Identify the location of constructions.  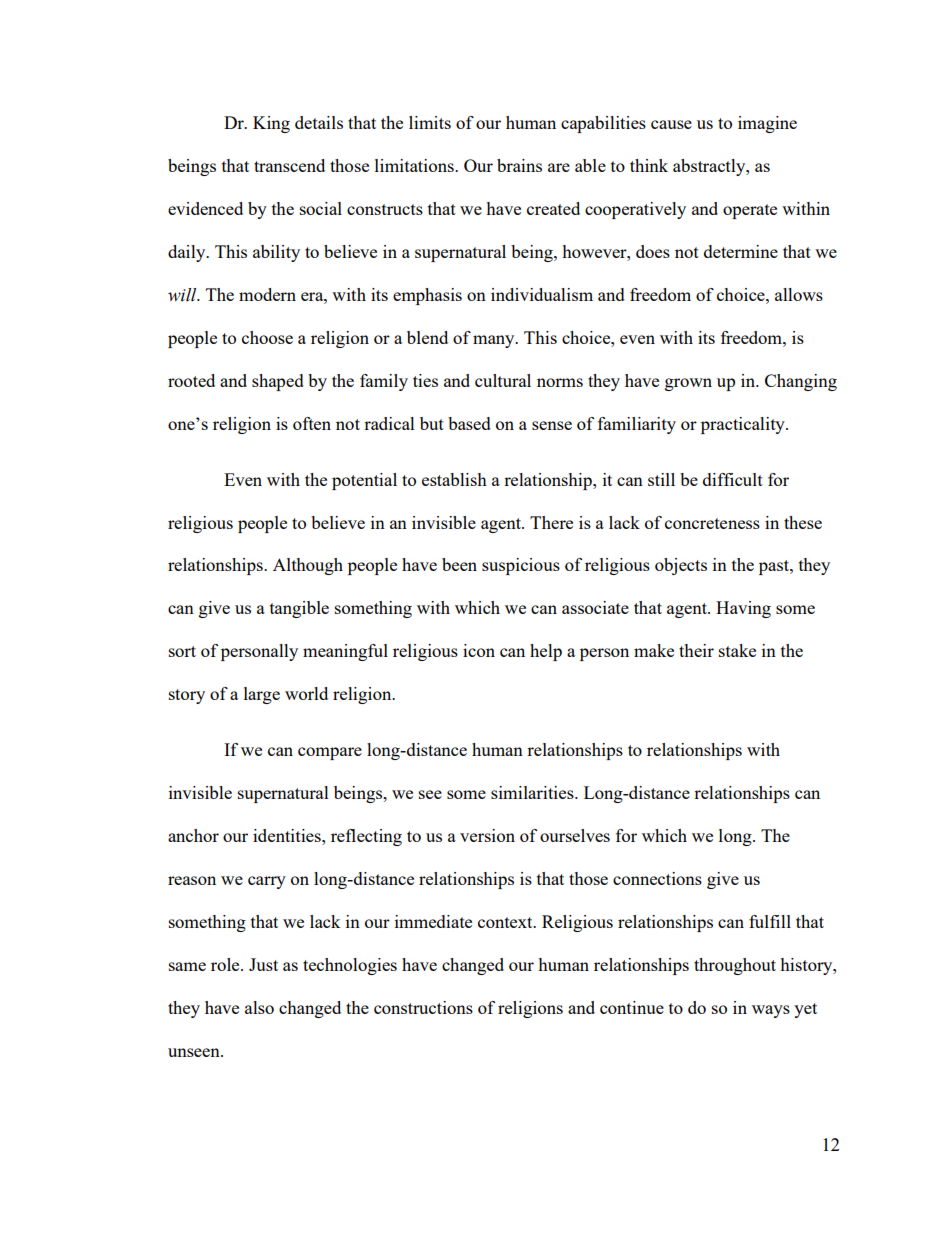
(423, 1007).
